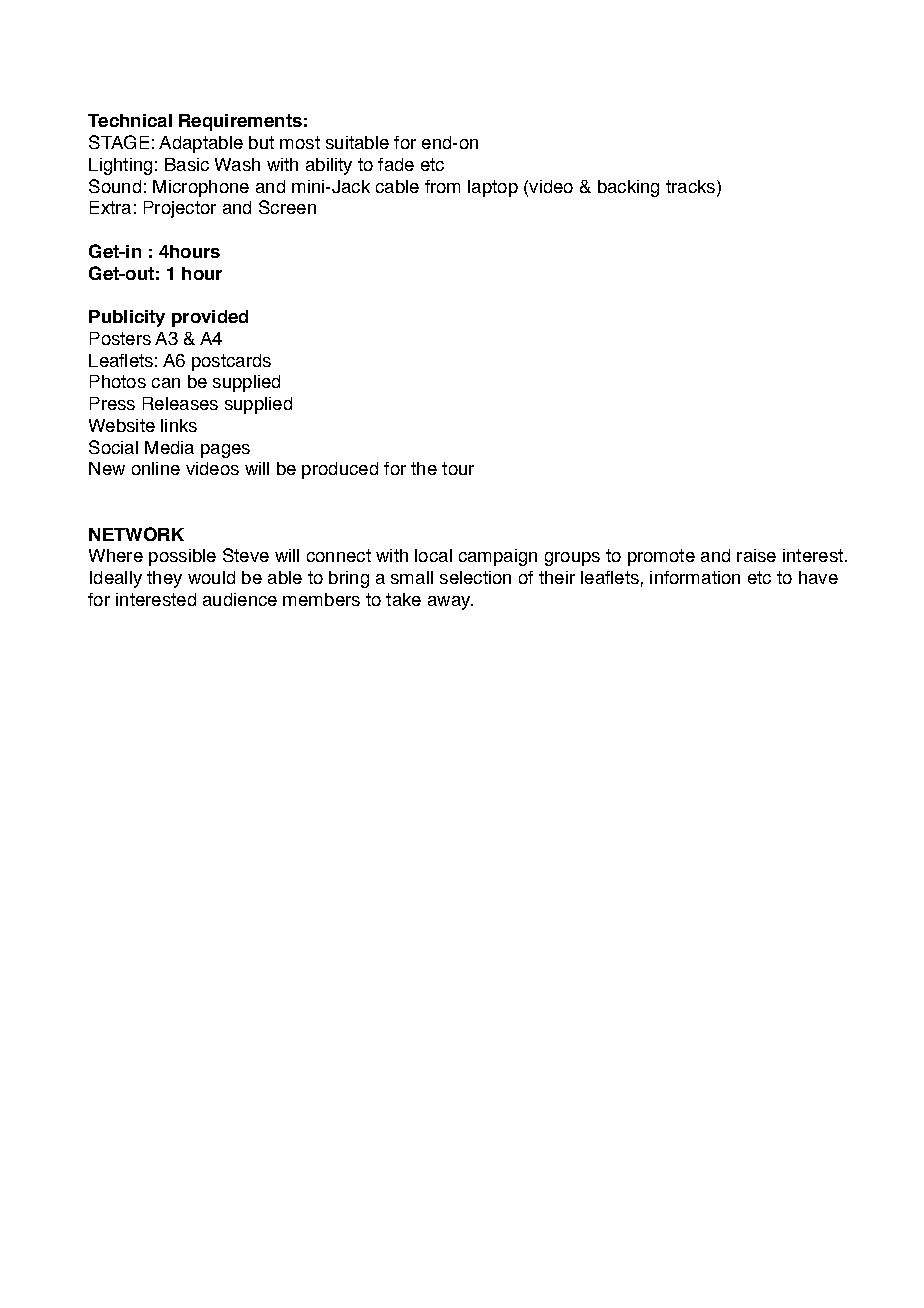  What do you see at coordinates (396, 164) in the screenshot?
I see `fade` at bounding box center [396, 164].
